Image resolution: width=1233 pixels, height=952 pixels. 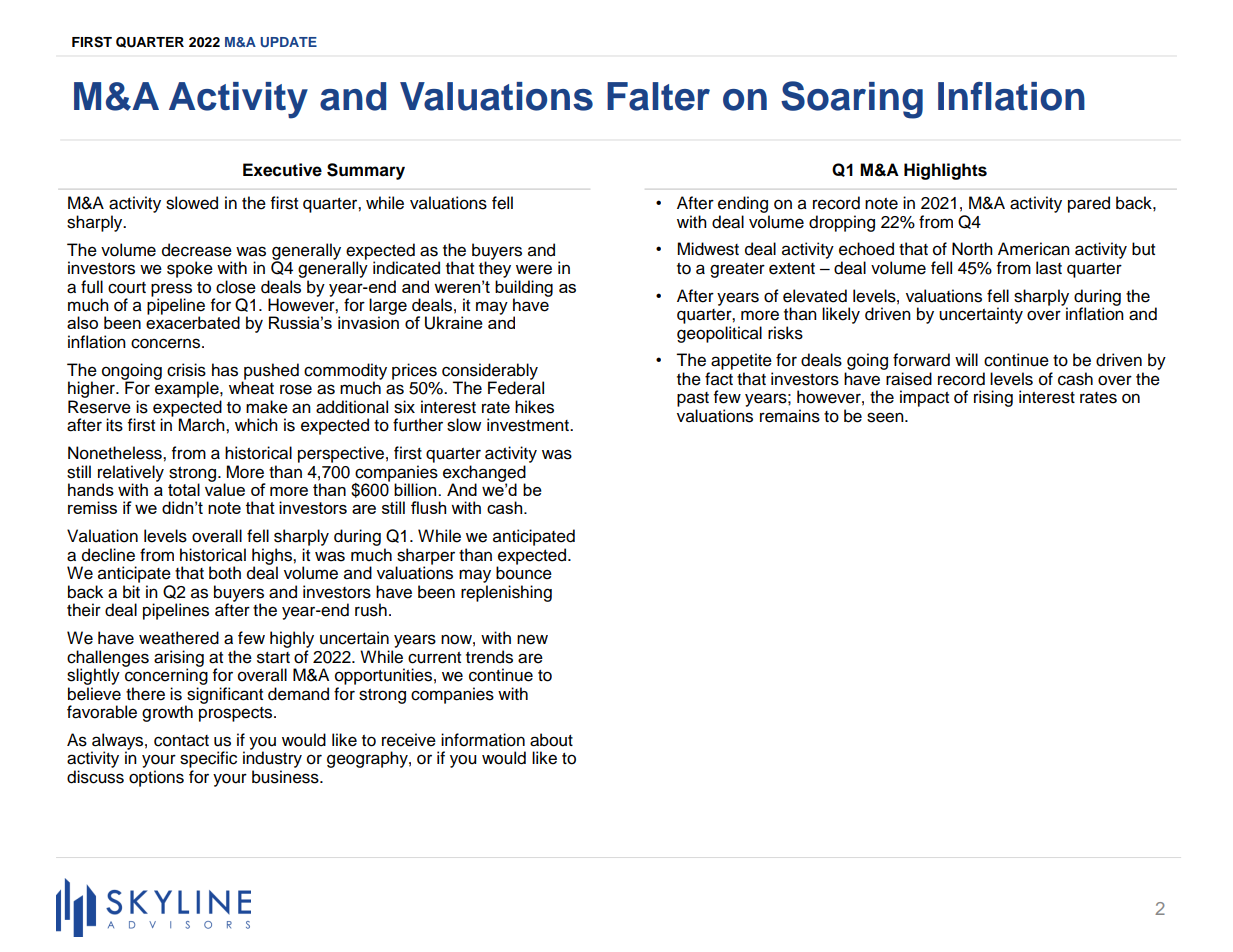 I want to click on hikes, so click(x=534, y=407).
